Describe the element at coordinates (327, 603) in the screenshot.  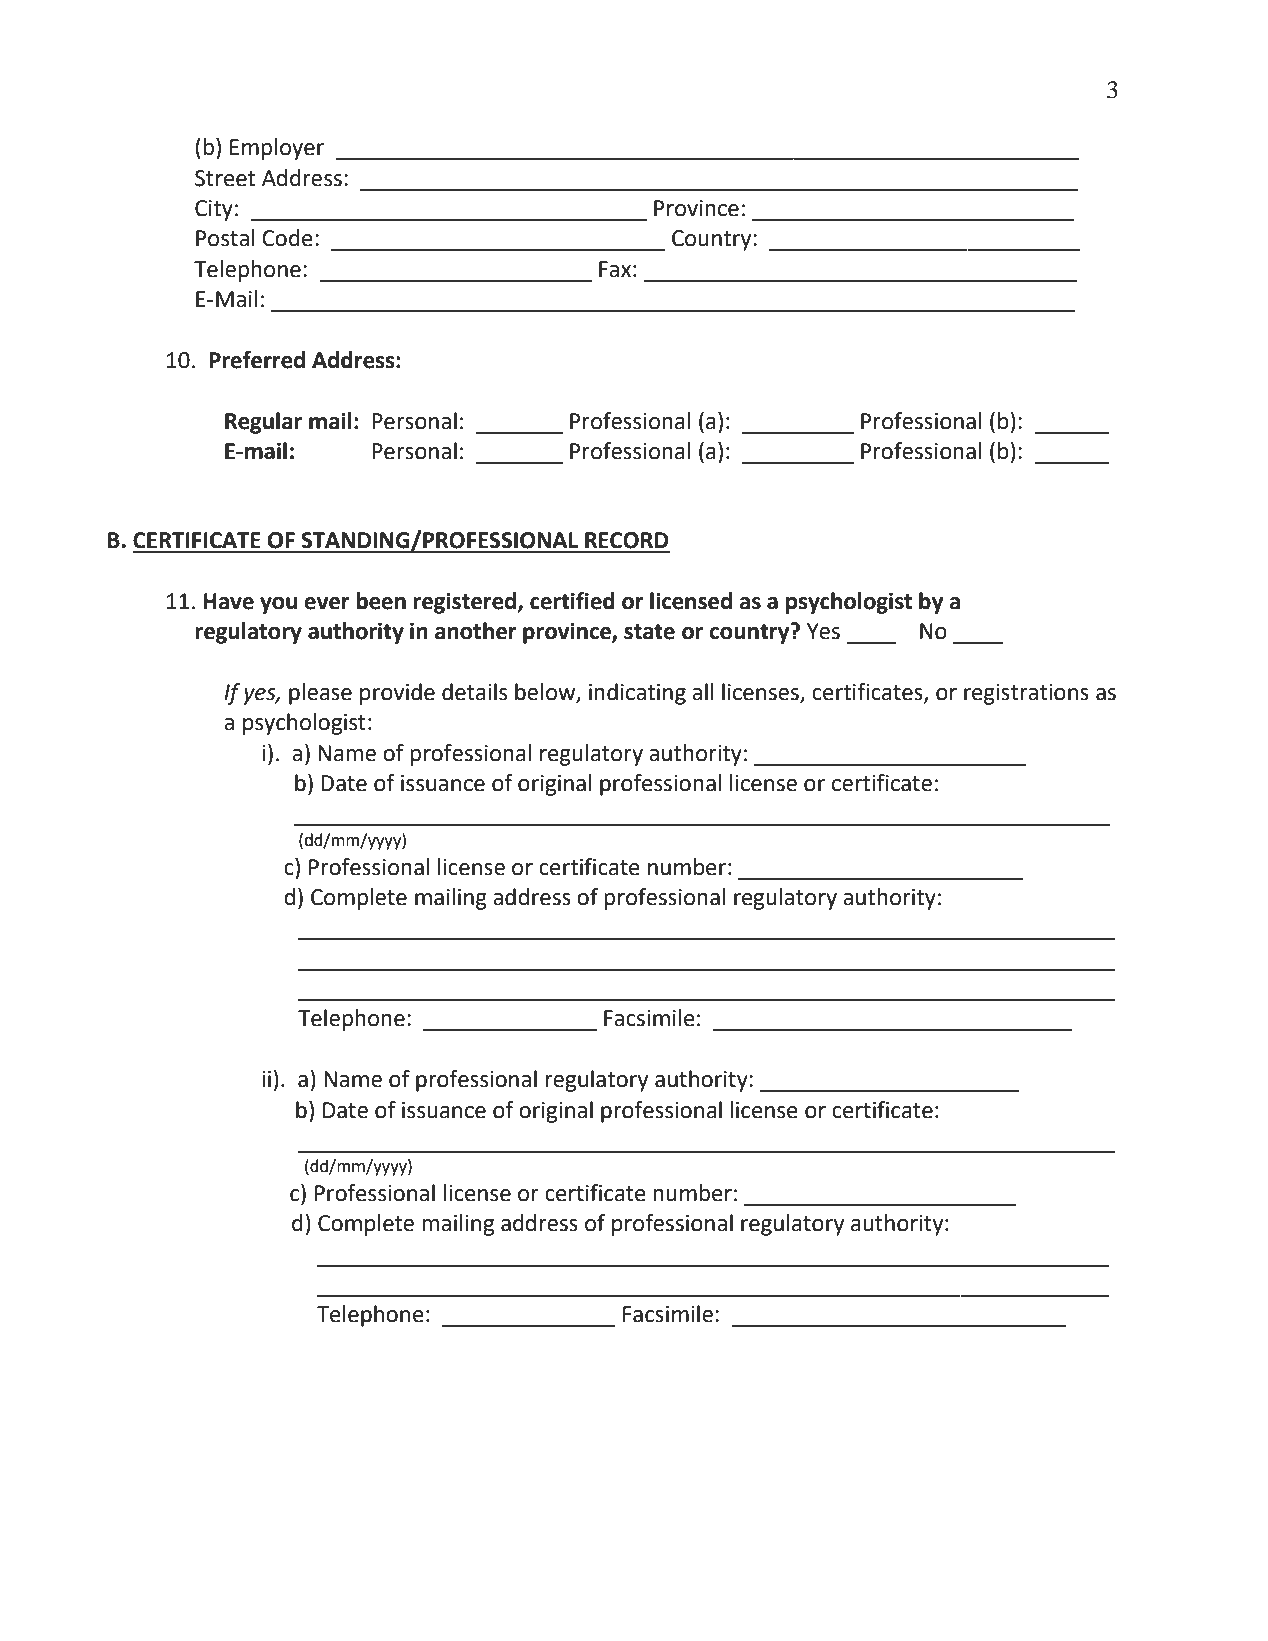
I see `ever` at that location.
